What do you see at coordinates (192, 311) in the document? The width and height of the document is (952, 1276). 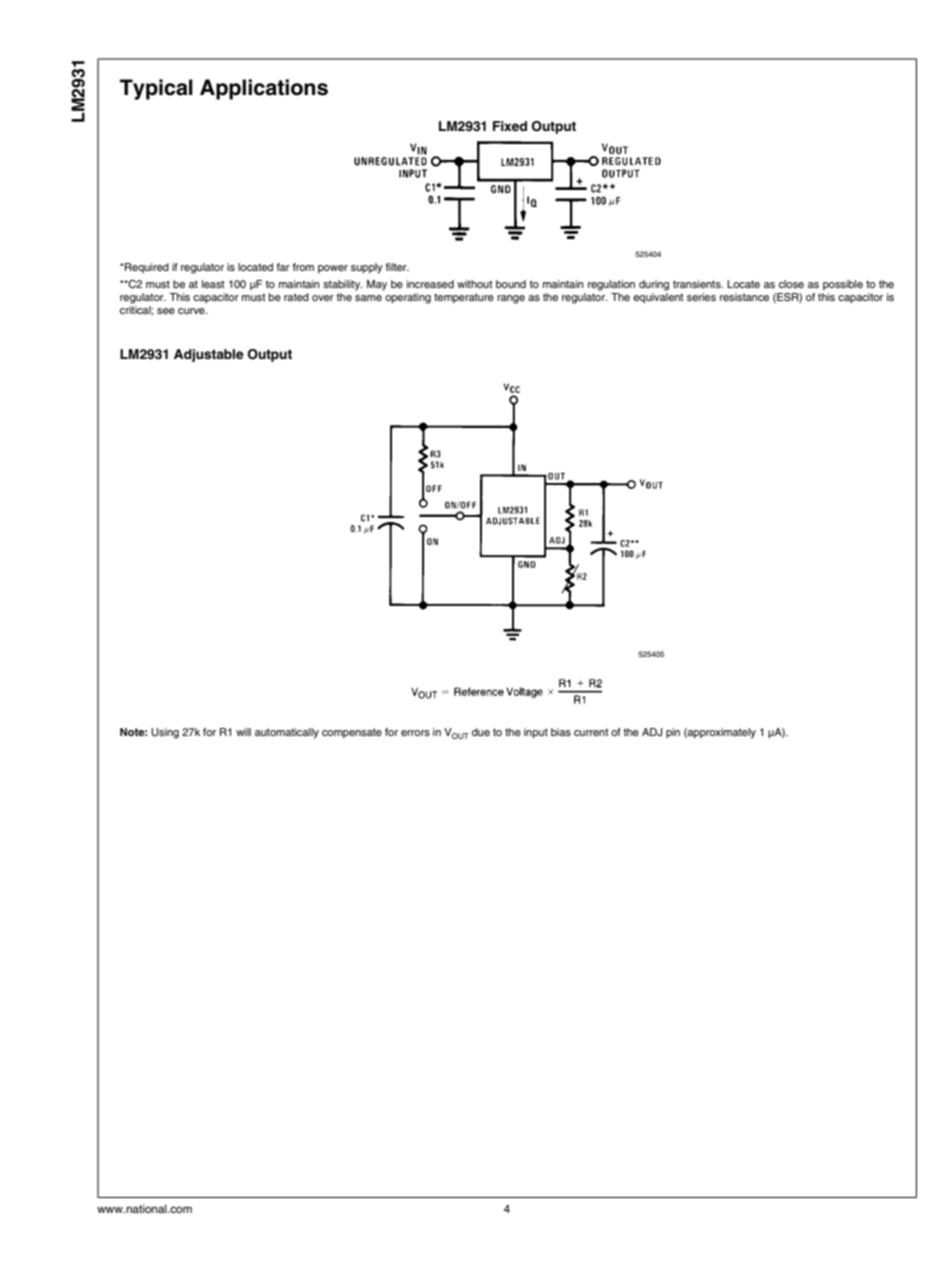 I see `curve` at bounding box center [192, 311].
